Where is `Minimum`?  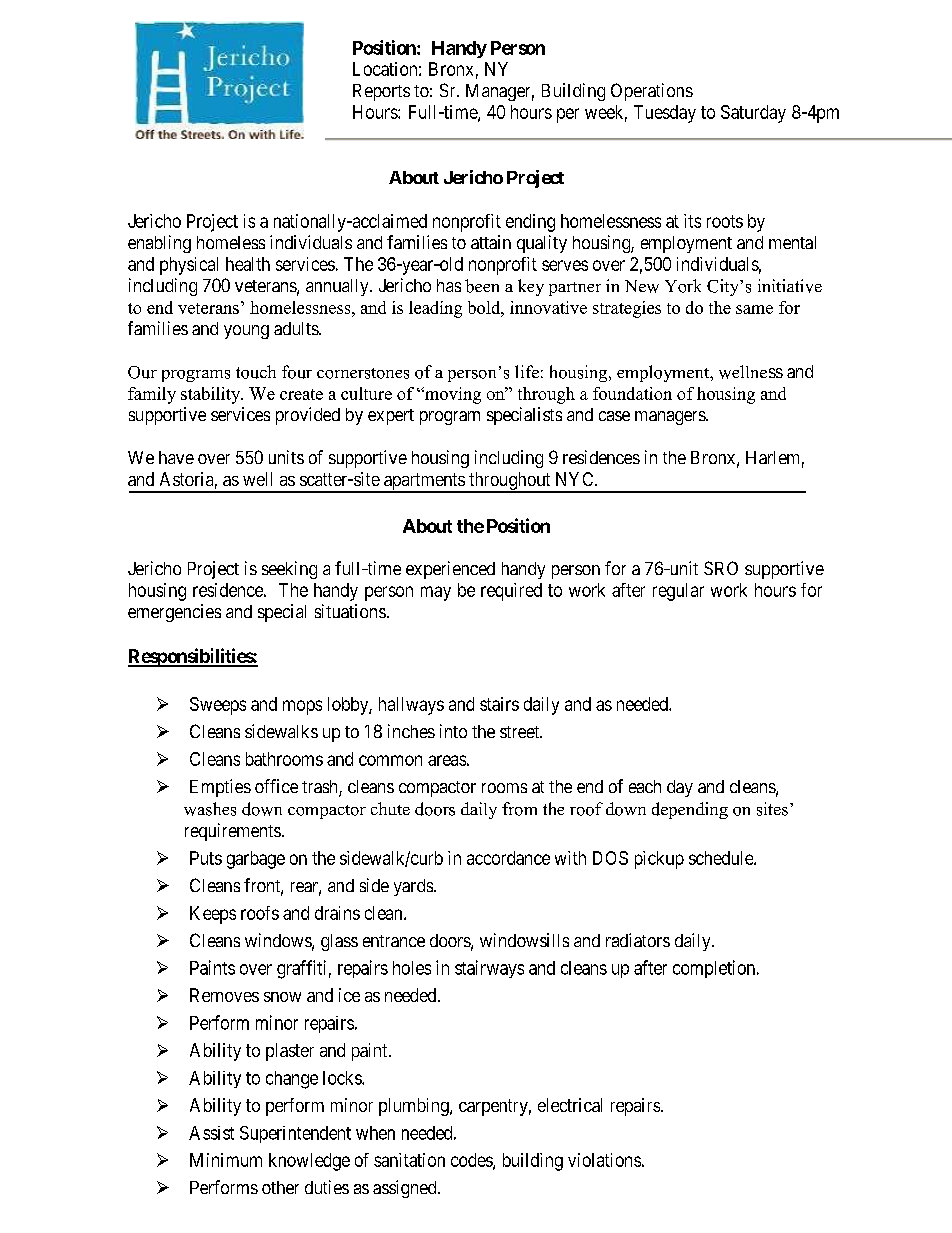
Minimum is located at coordinates (226, 1160).
